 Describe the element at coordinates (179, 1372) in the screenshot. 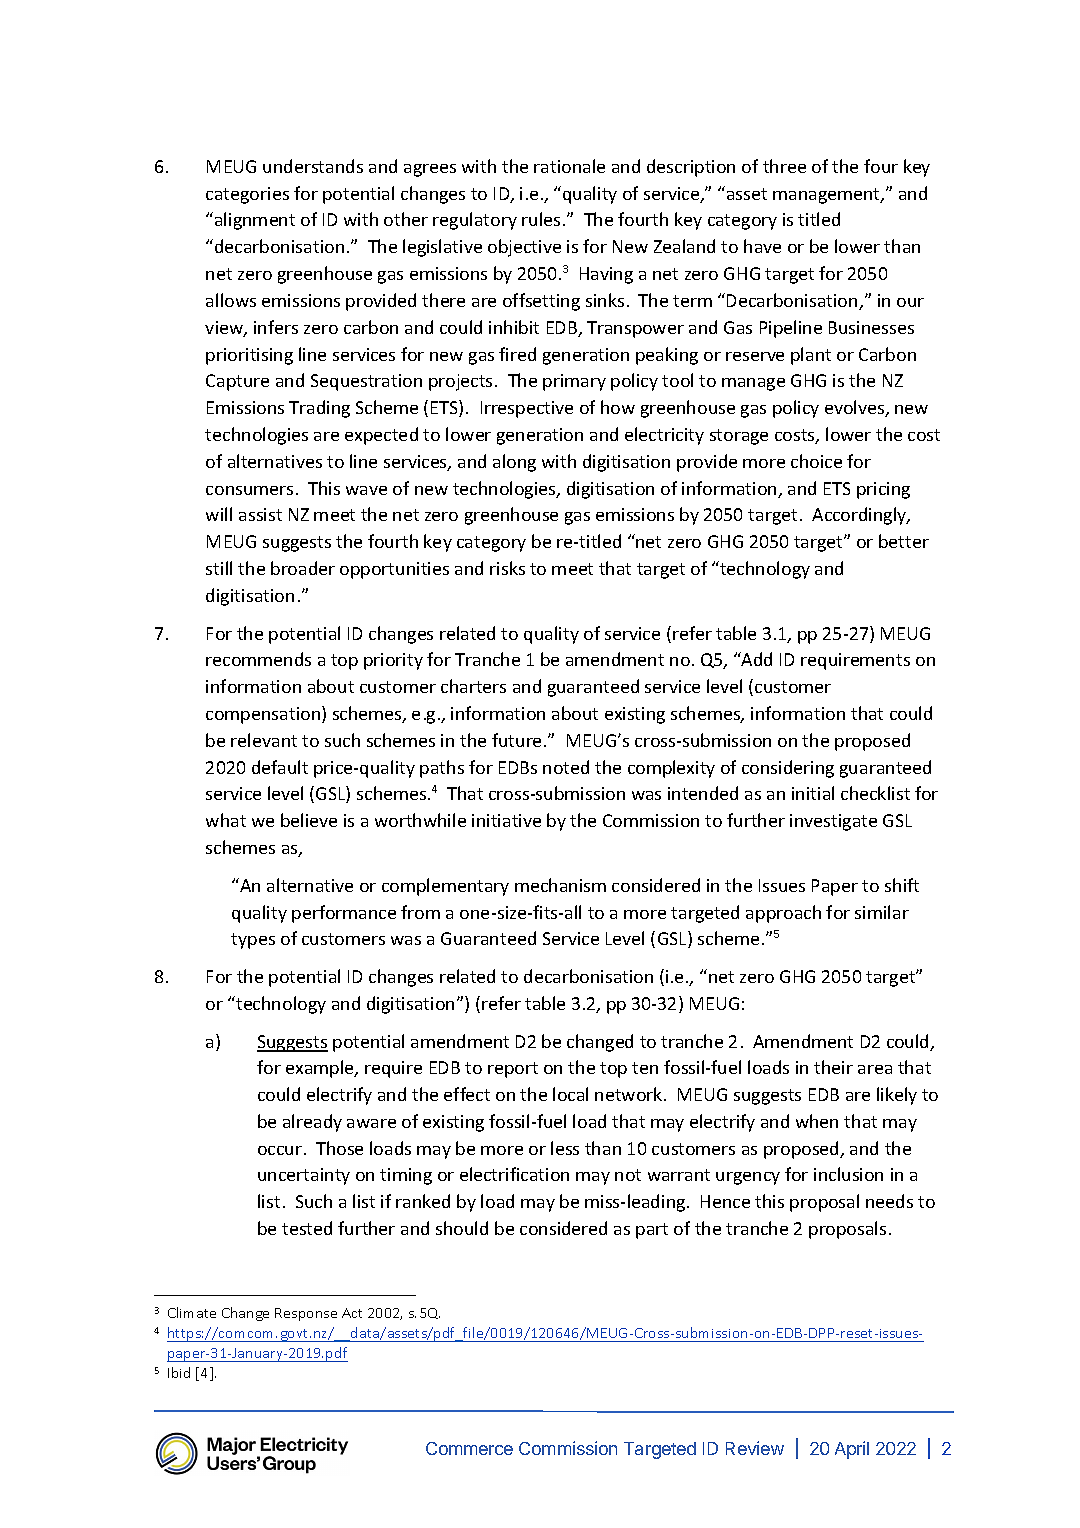

I see `Ibid` at that location.
